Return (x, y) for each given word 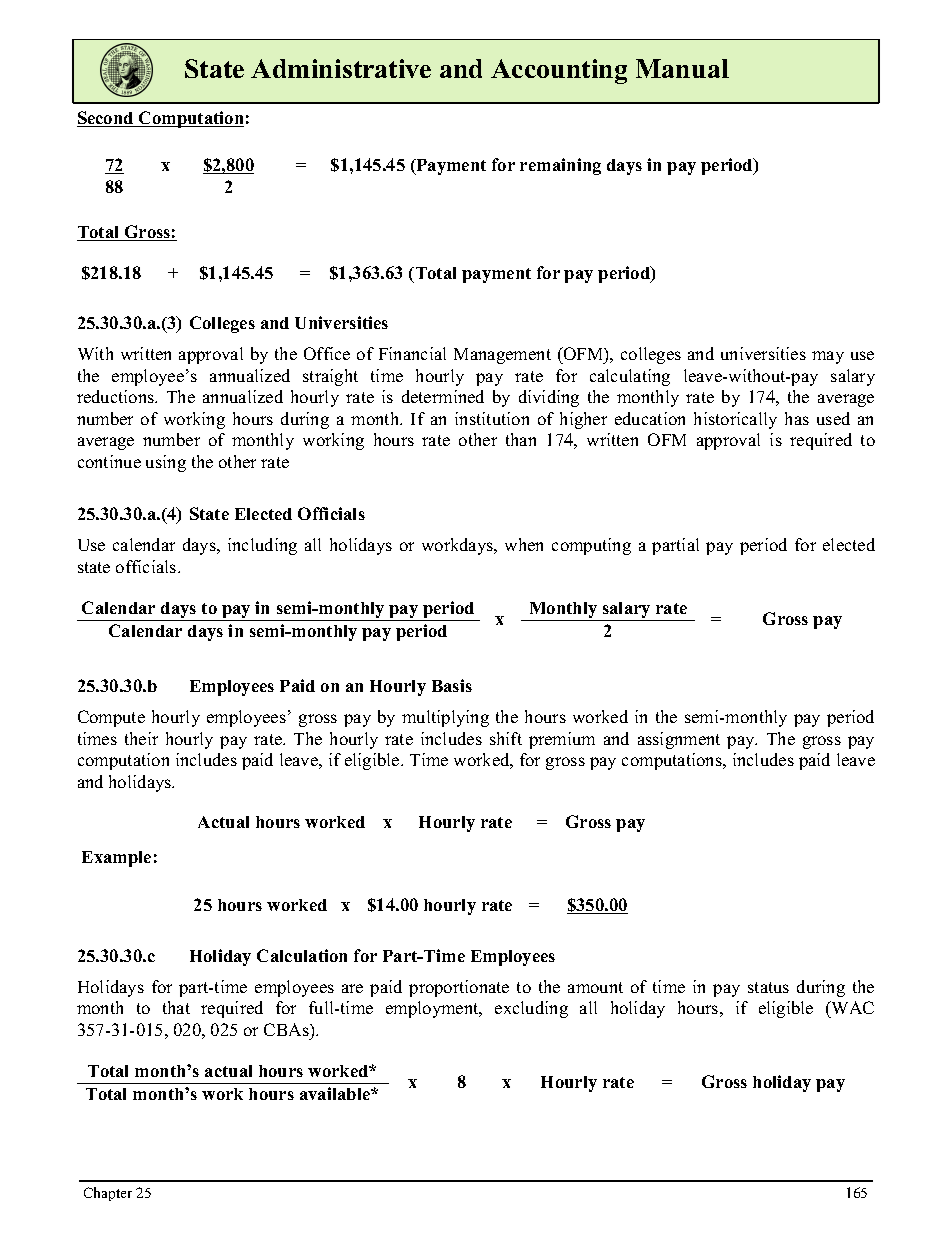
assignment (679, 740)
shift (506, 738)
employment (433, 1009)
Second (106, 119)
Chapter (108, 1194)
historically (735, 420)
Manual (682, 68)
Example (116, 859)
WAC (852, 1007)
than (521, 439)
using (166, 463)
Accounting (559, 71)
